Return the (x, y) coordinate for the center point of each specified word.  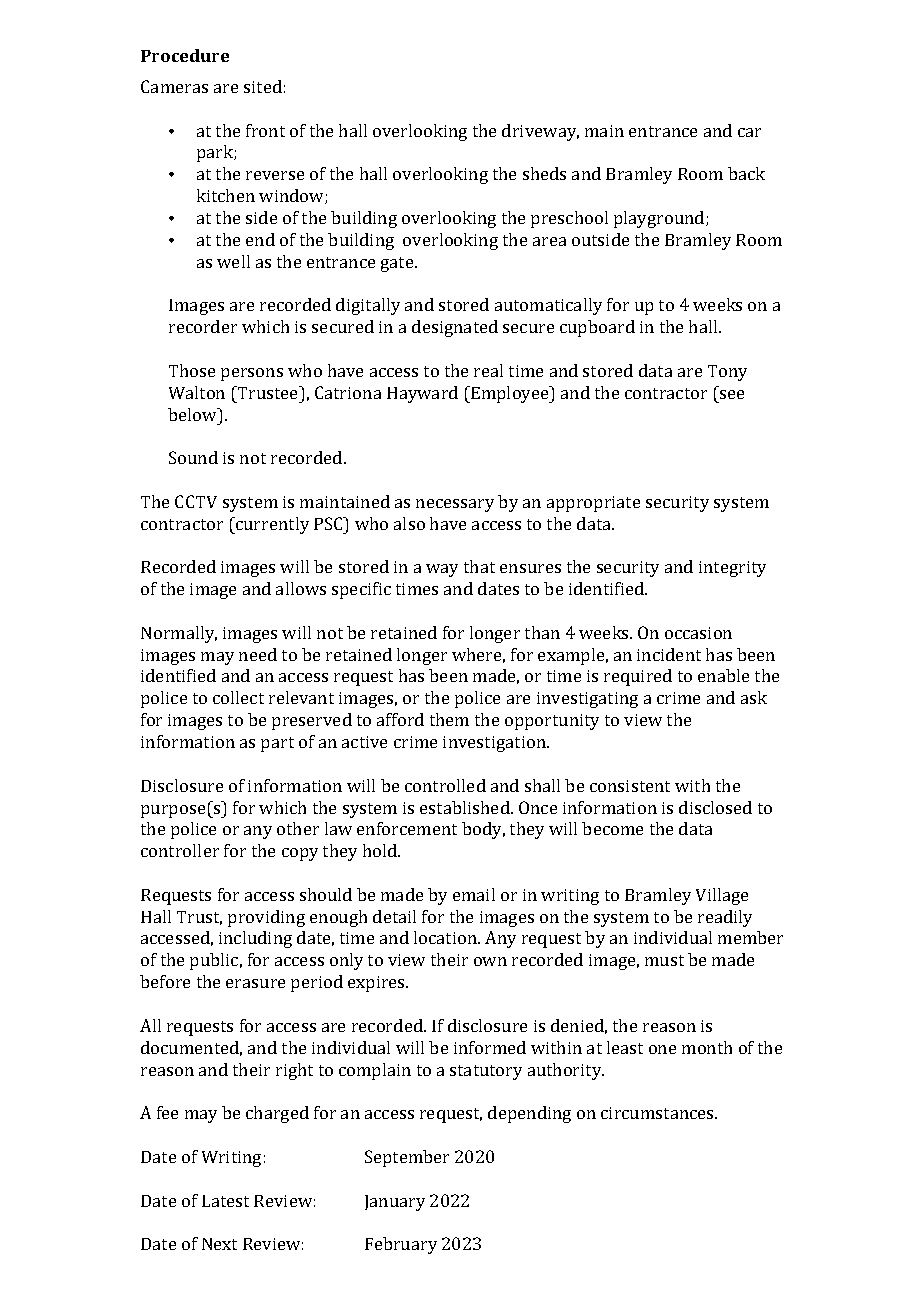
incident (669, 654)
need (258, 654)
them (449, 719)
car (749, 132)
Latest (225, 1201)
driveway (540, 132)
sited (263, 86)
